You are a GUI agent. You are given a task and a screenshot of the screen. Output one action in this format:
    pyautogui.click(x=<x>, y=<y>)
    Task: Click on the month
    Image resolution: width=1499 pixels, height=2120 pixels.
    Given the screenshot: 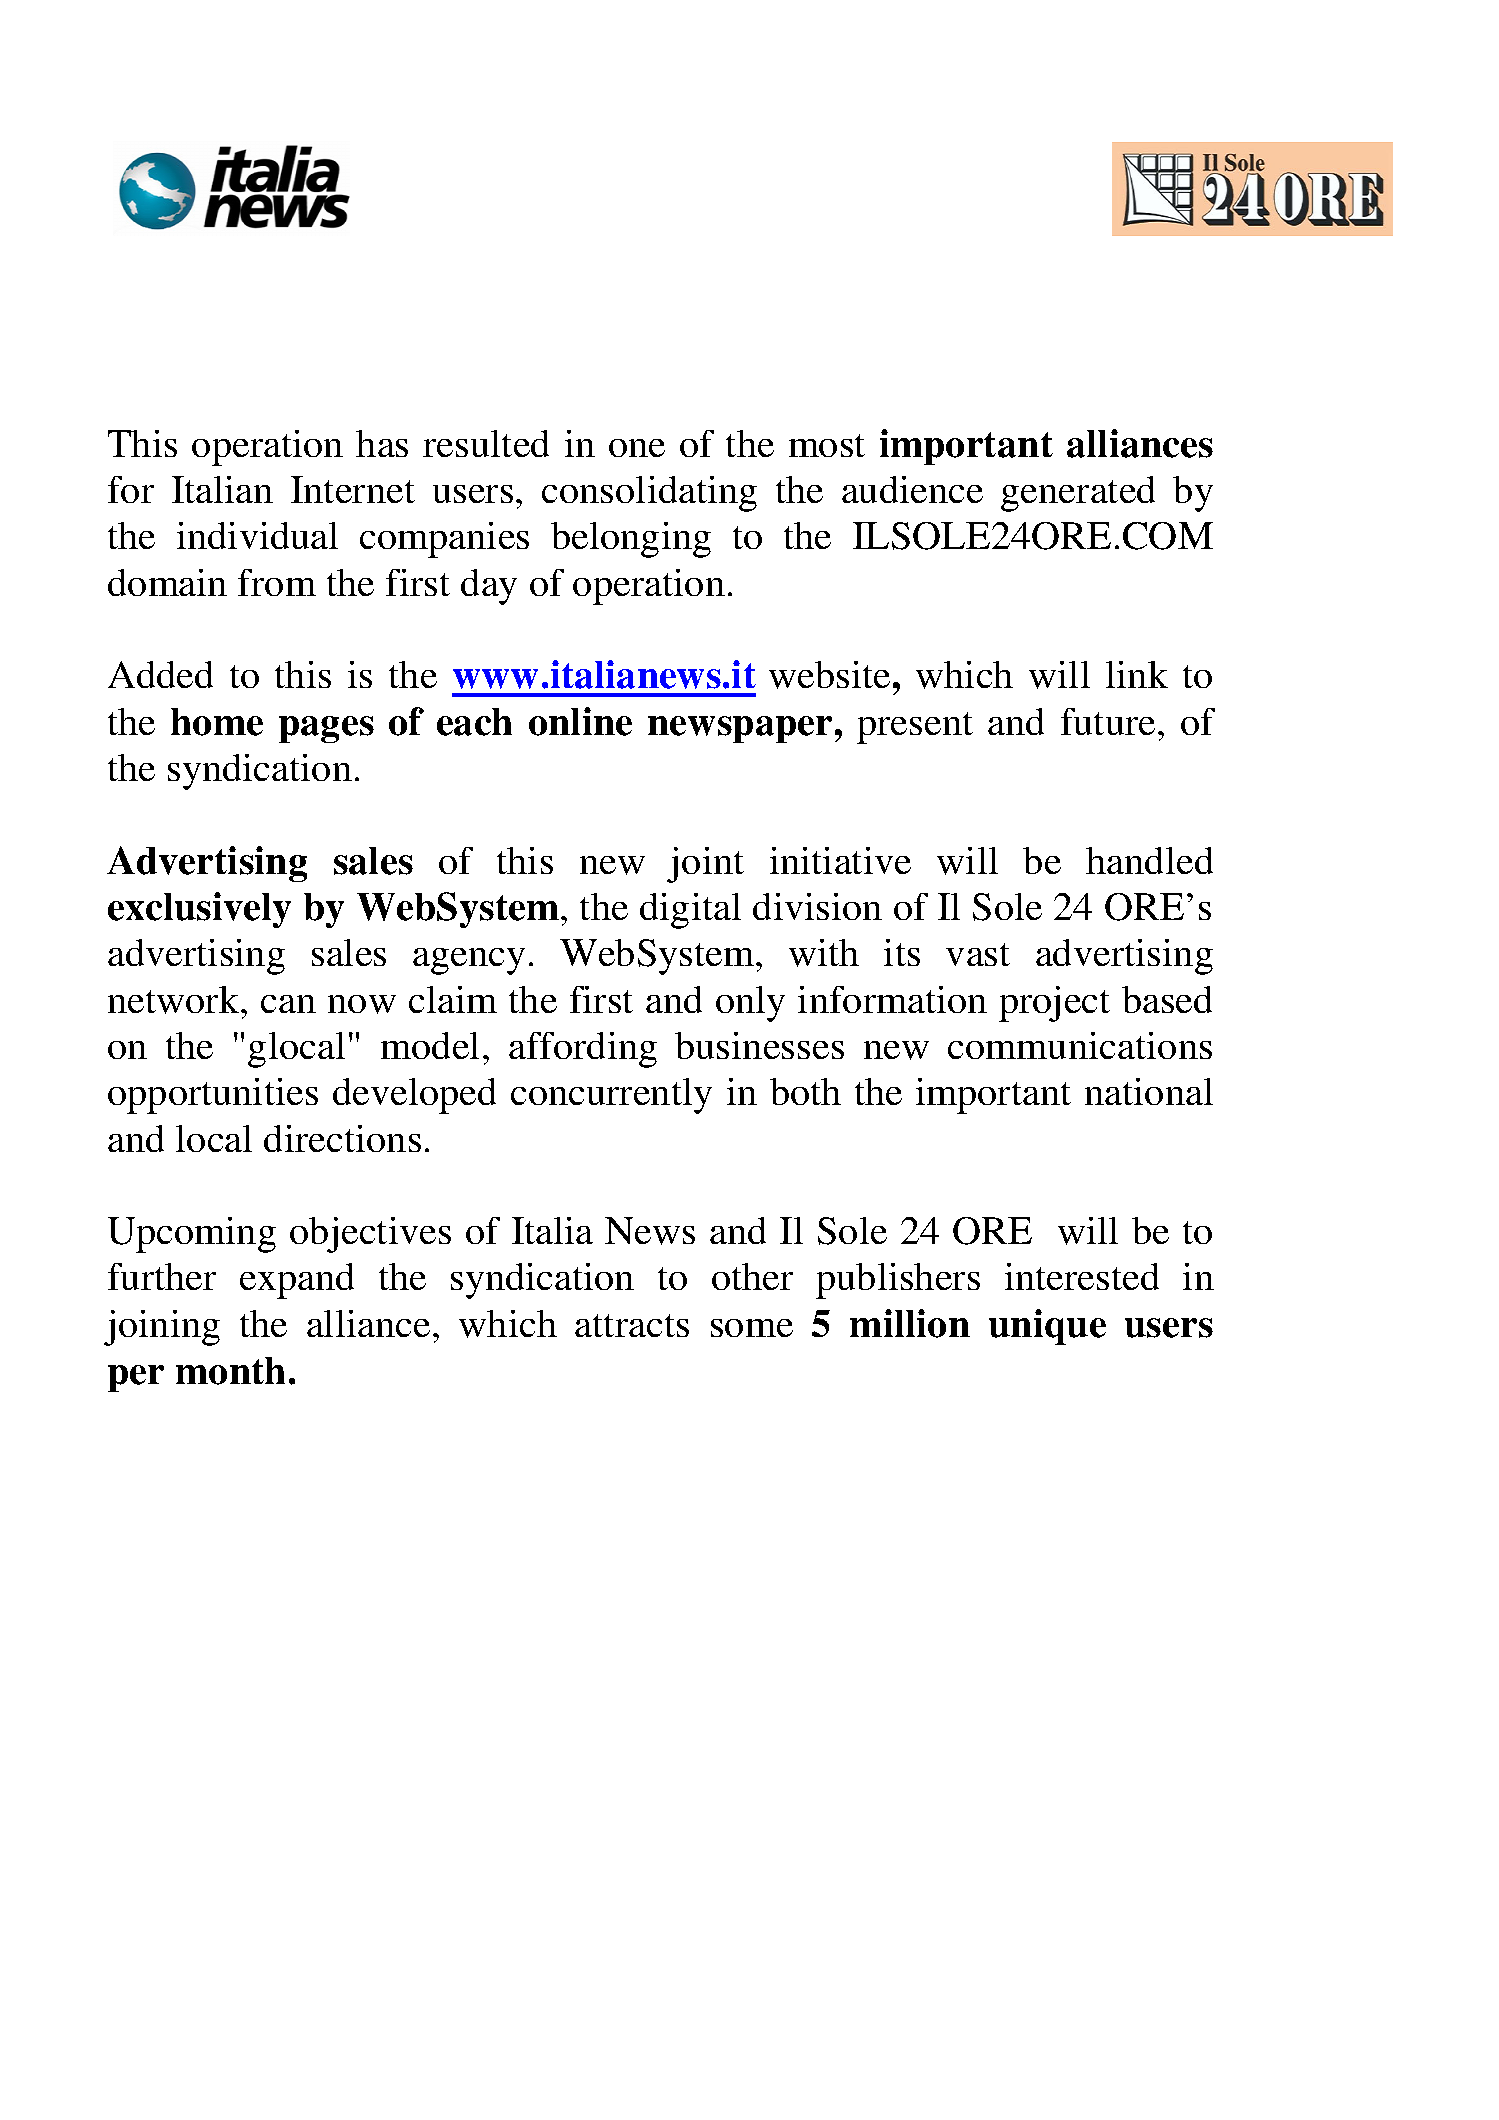 What is the action you would take?
    pyautogui.click(x=230, y=1371)
